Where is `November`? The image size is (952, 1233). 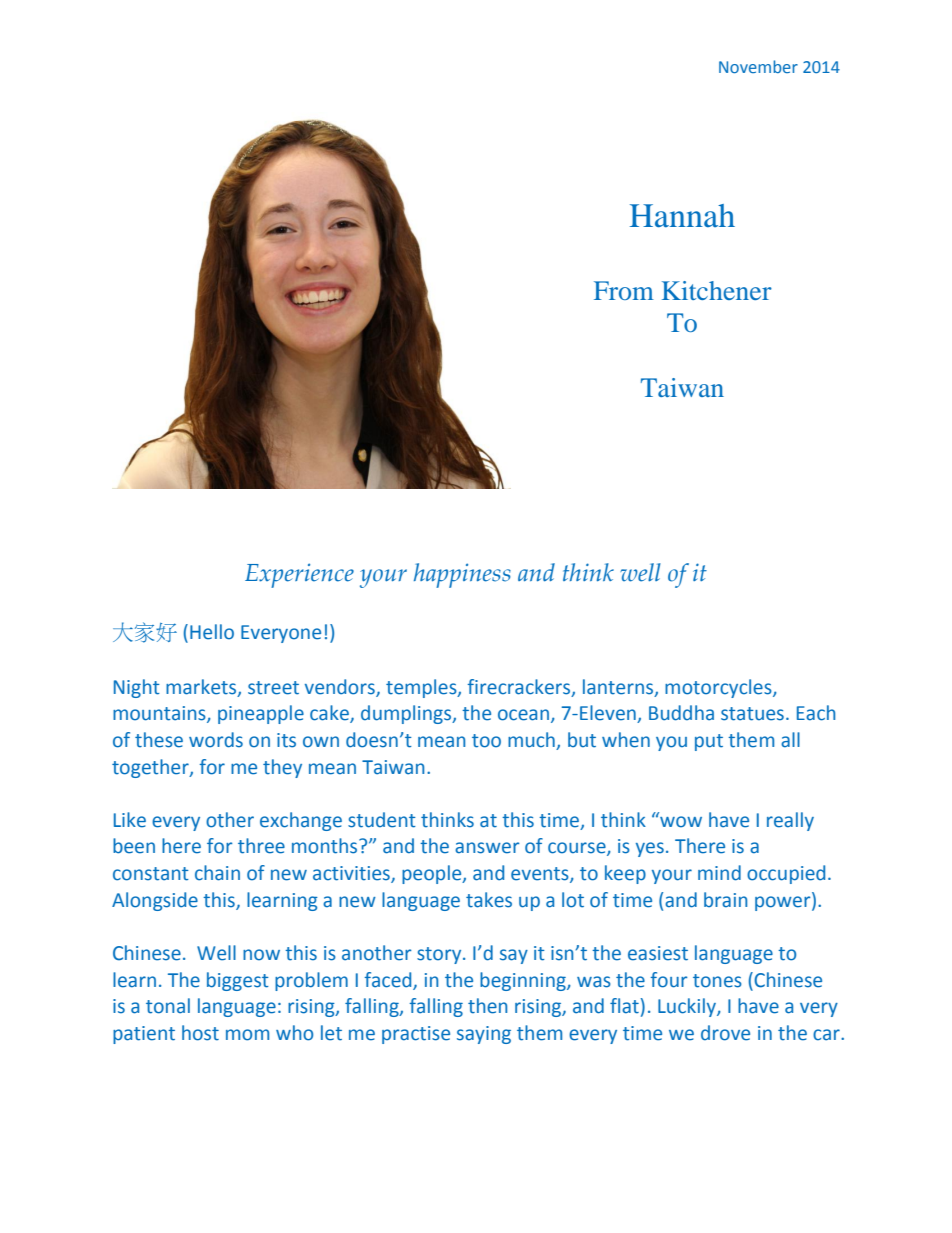 November is located at coordinates (758, 66).
